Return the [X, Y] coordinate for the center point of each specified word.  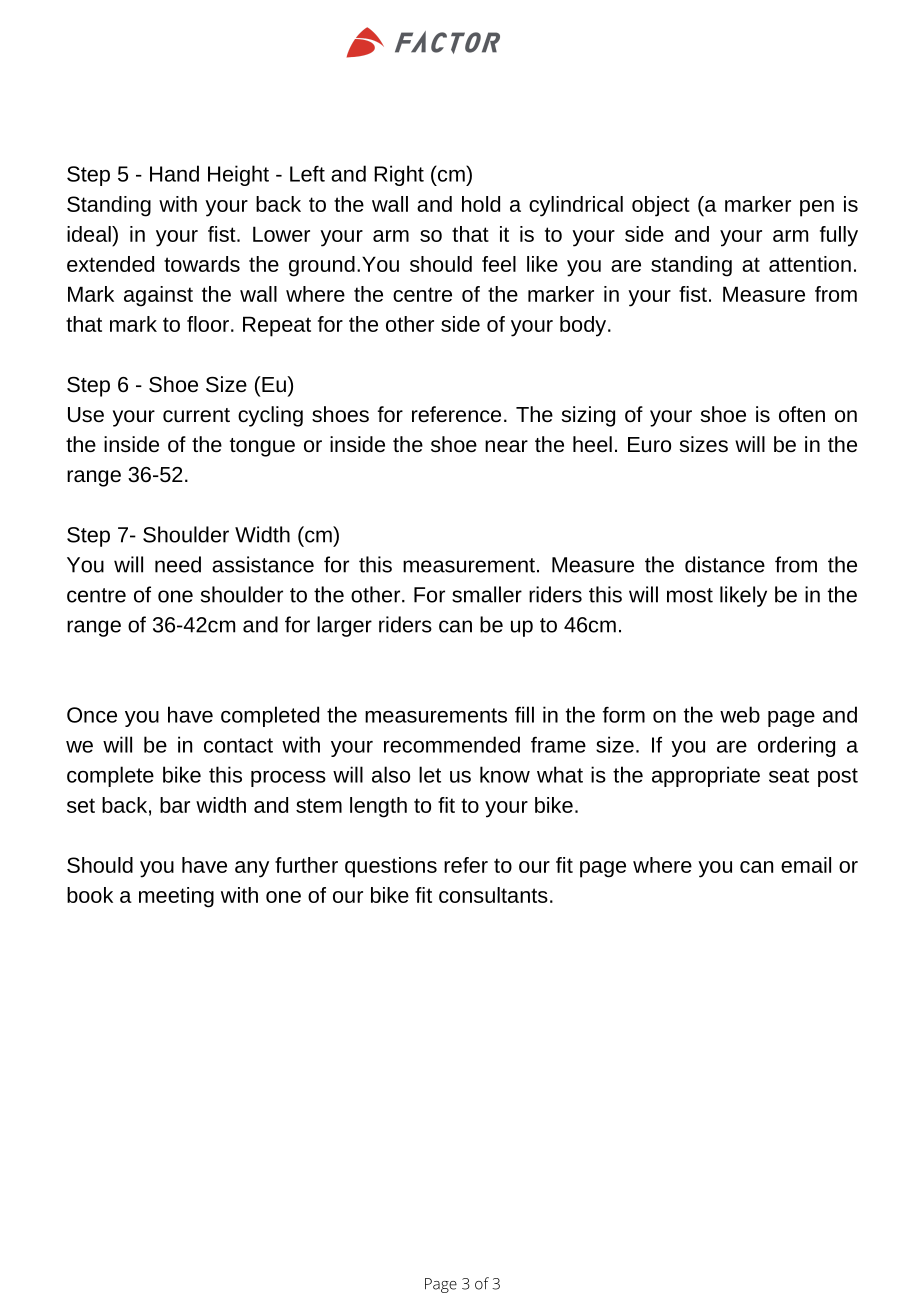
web [740, 714]
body [584, 326]
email [806, 865]
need [178, 564]
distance [725, 564]
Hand [174, 173]
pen [817, 208]
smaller [487, 594]
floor [208, 324]
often [802, 414]
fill [524, 714]
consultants [493, 895]
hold [481, 204]
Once [92, 715]
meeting [176, 897]
